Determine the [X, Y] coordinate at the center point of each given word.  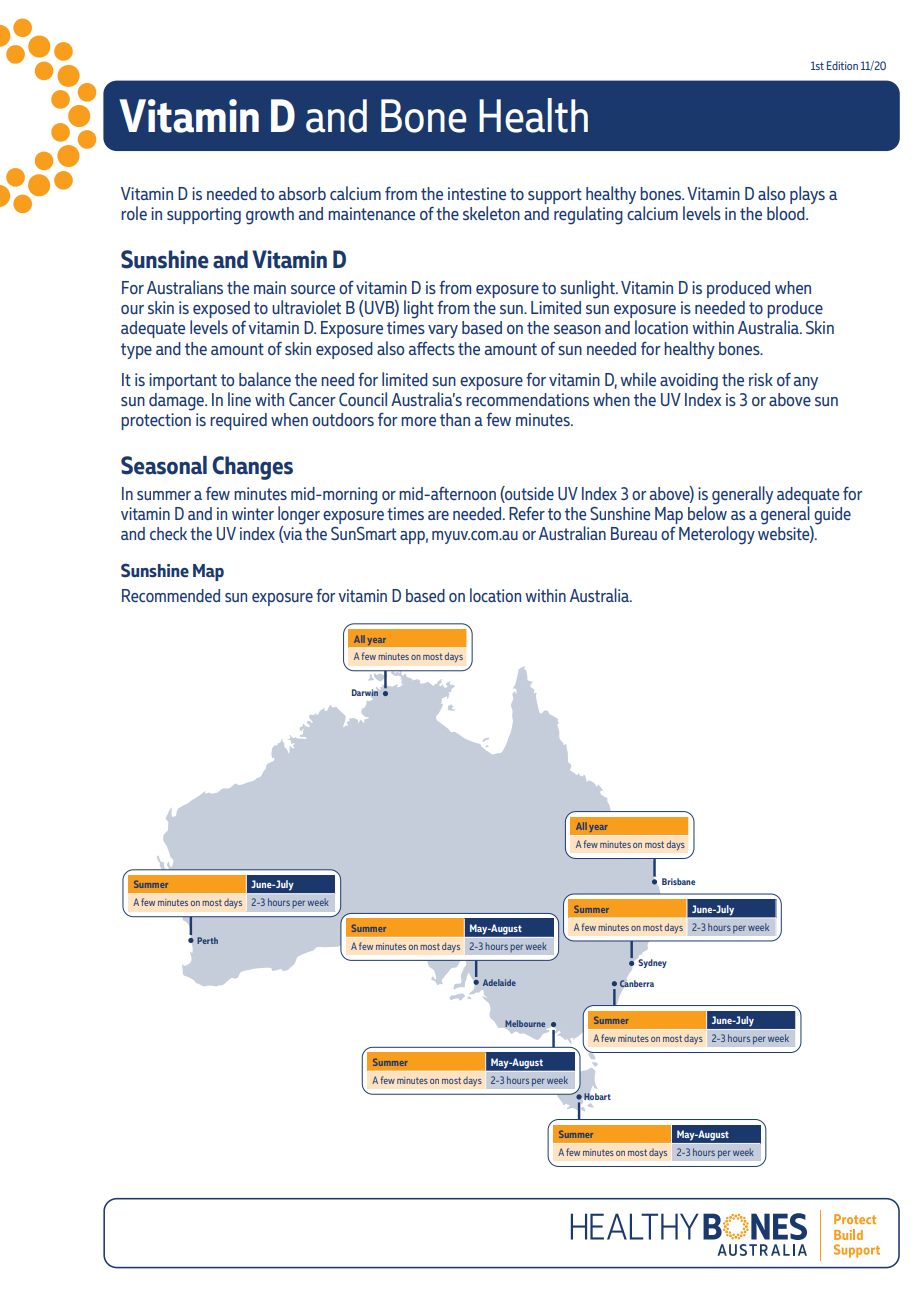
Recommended [171, 595]
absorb [302, 193]
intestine [477, 193]
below [707, 512]
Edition [842, 65]
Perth [207, 940]
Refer [527, 513]
